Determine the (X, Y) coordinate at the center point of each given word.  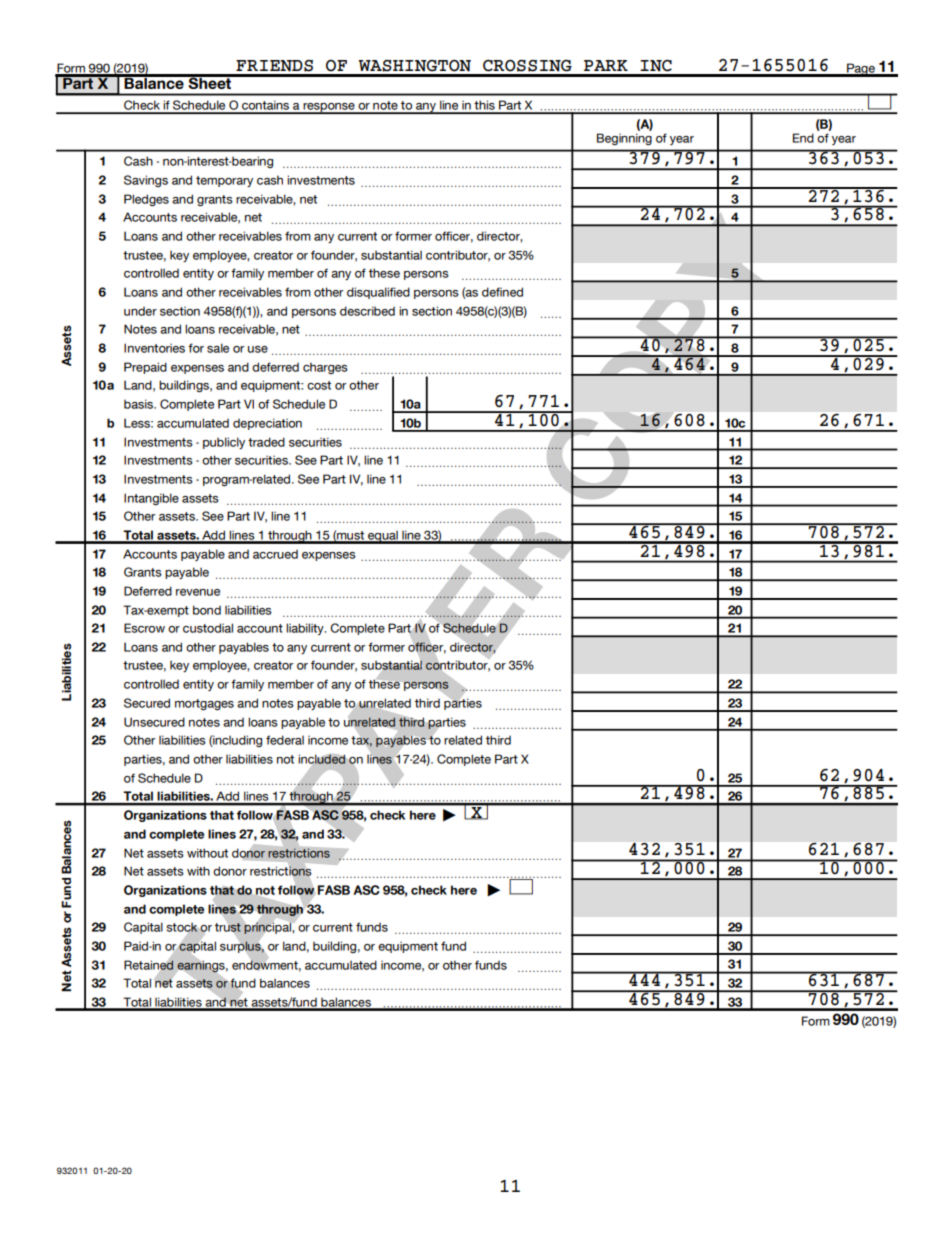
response (329, 108)
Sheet (210, 82)
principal (268, 928)
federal (285, 740)
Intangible (151, 499)
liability (306, 629)
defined (502, 292)
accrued (275, 554)
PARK (606, 65)
